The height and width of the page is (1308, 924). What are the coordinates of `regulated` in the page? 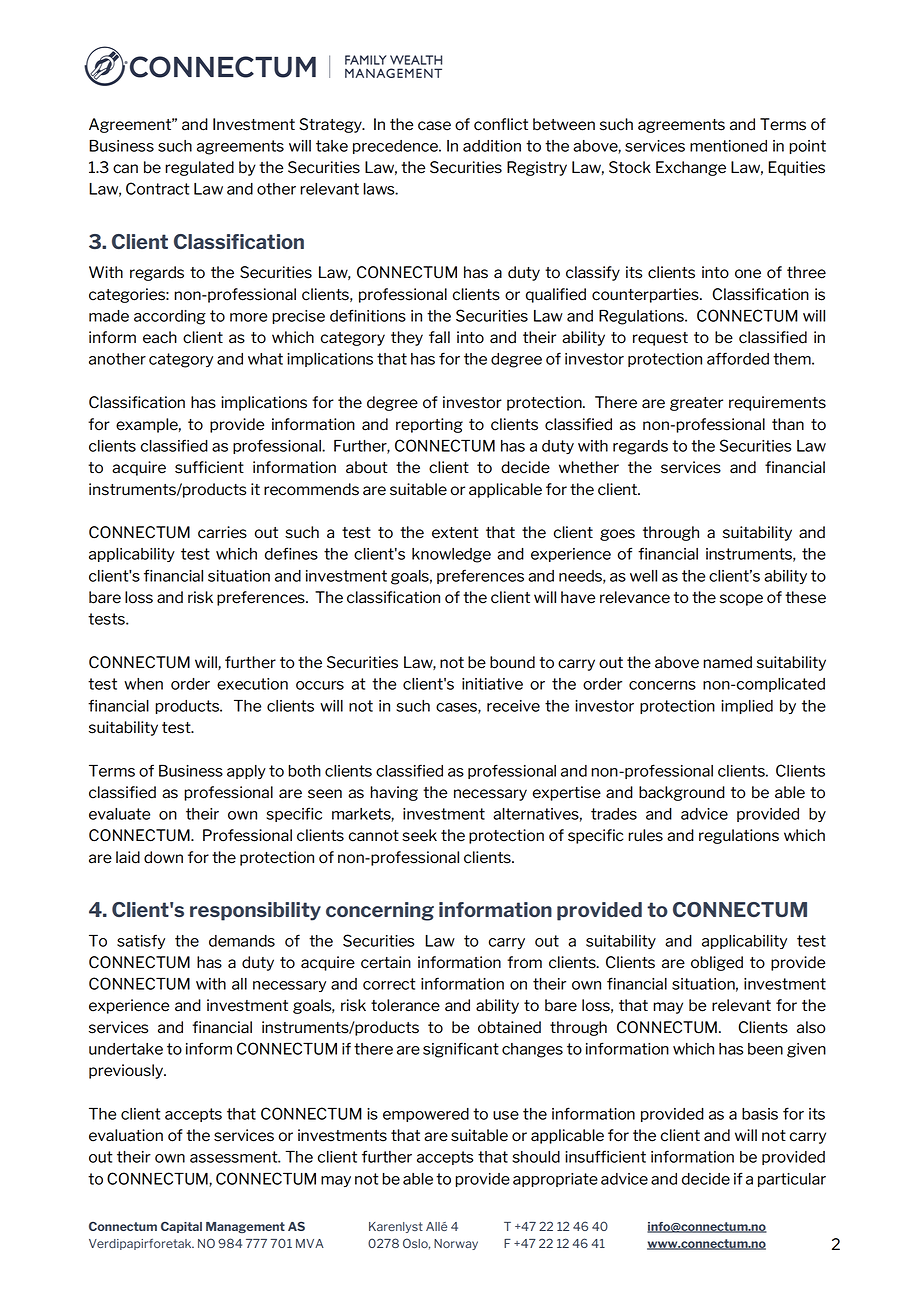 It's located at (199, 168).
